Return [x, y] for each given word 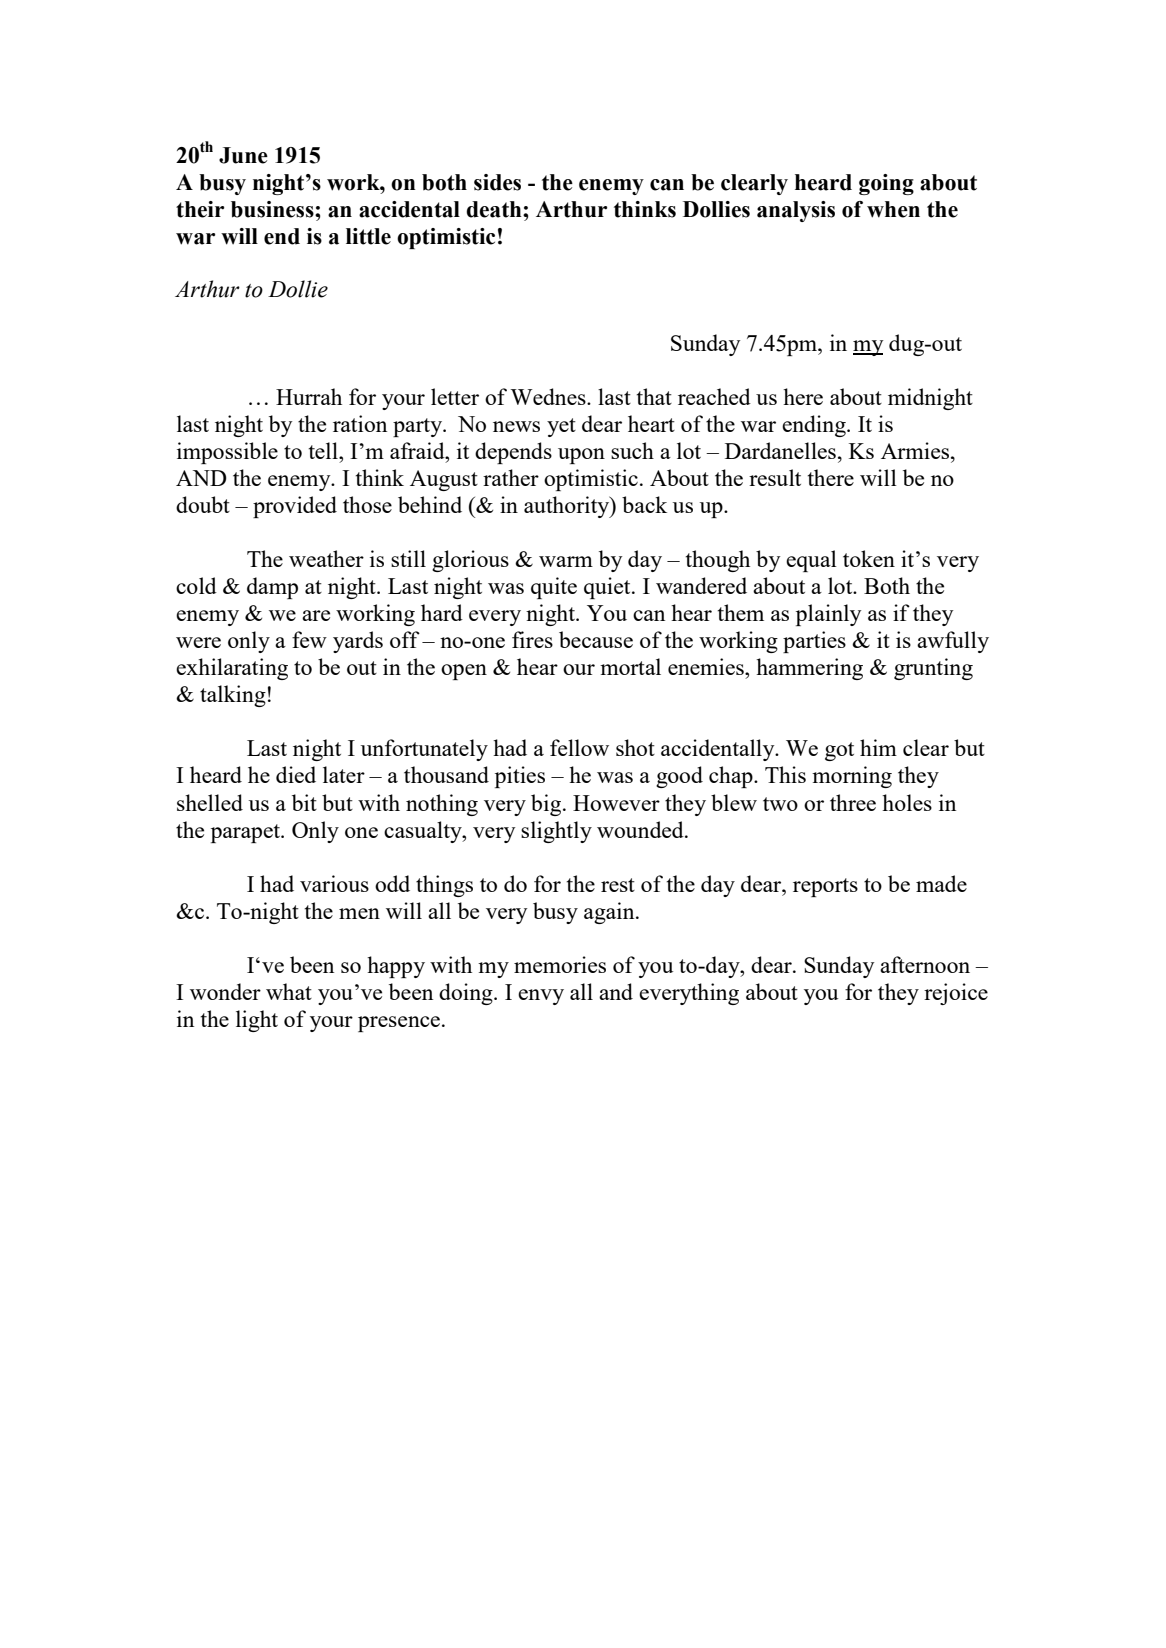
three [853, 802]
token [869, 558]
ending [815, 426]
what [289, 991]
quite [554, 588]
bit [304, 802]
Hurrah [309, 396]
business [273, 209]
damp [272, 588]
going [886, 184]
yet [561, 427]
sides [497, 182]
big [547, 805]
